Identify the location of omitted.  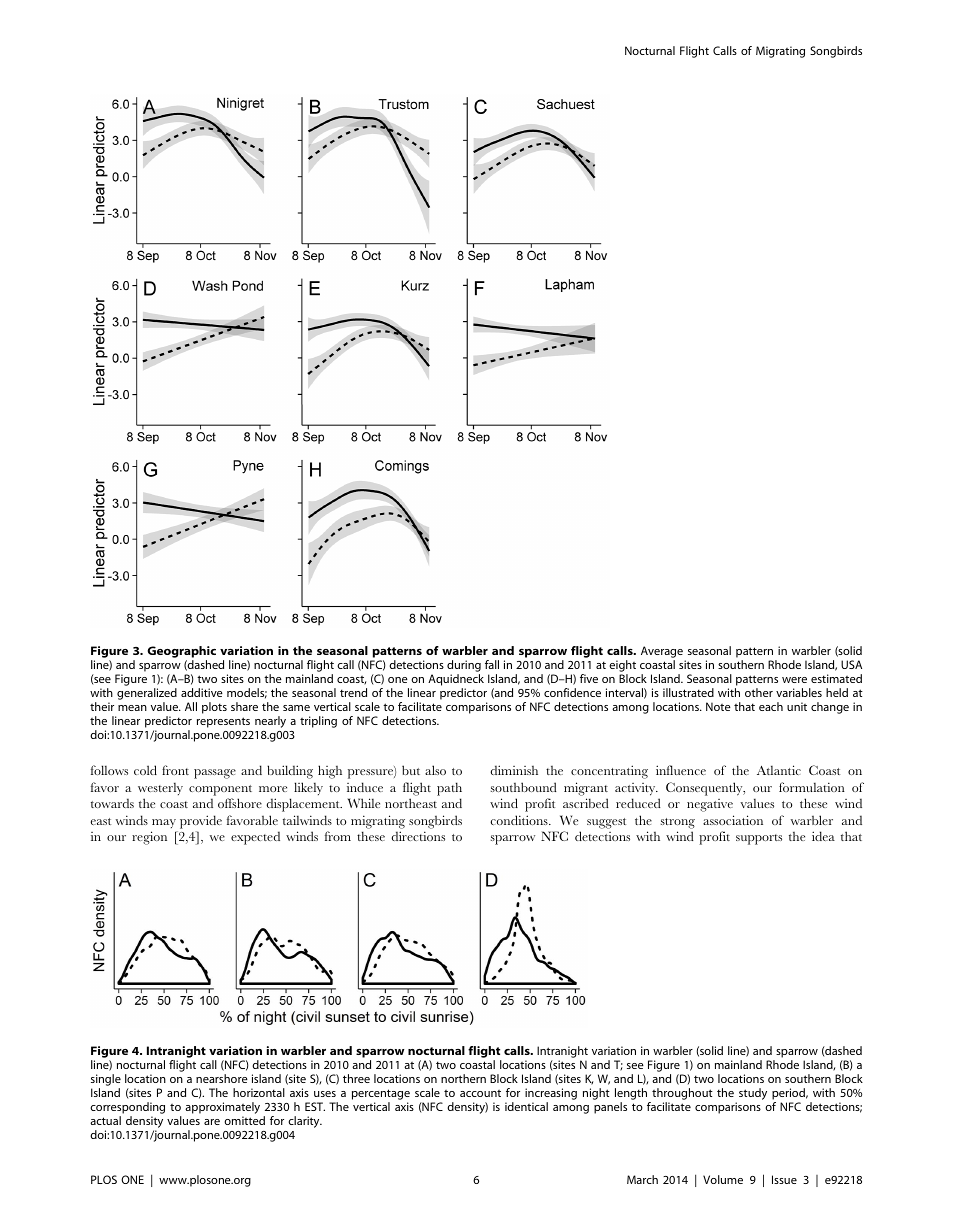
(244, 1120).
